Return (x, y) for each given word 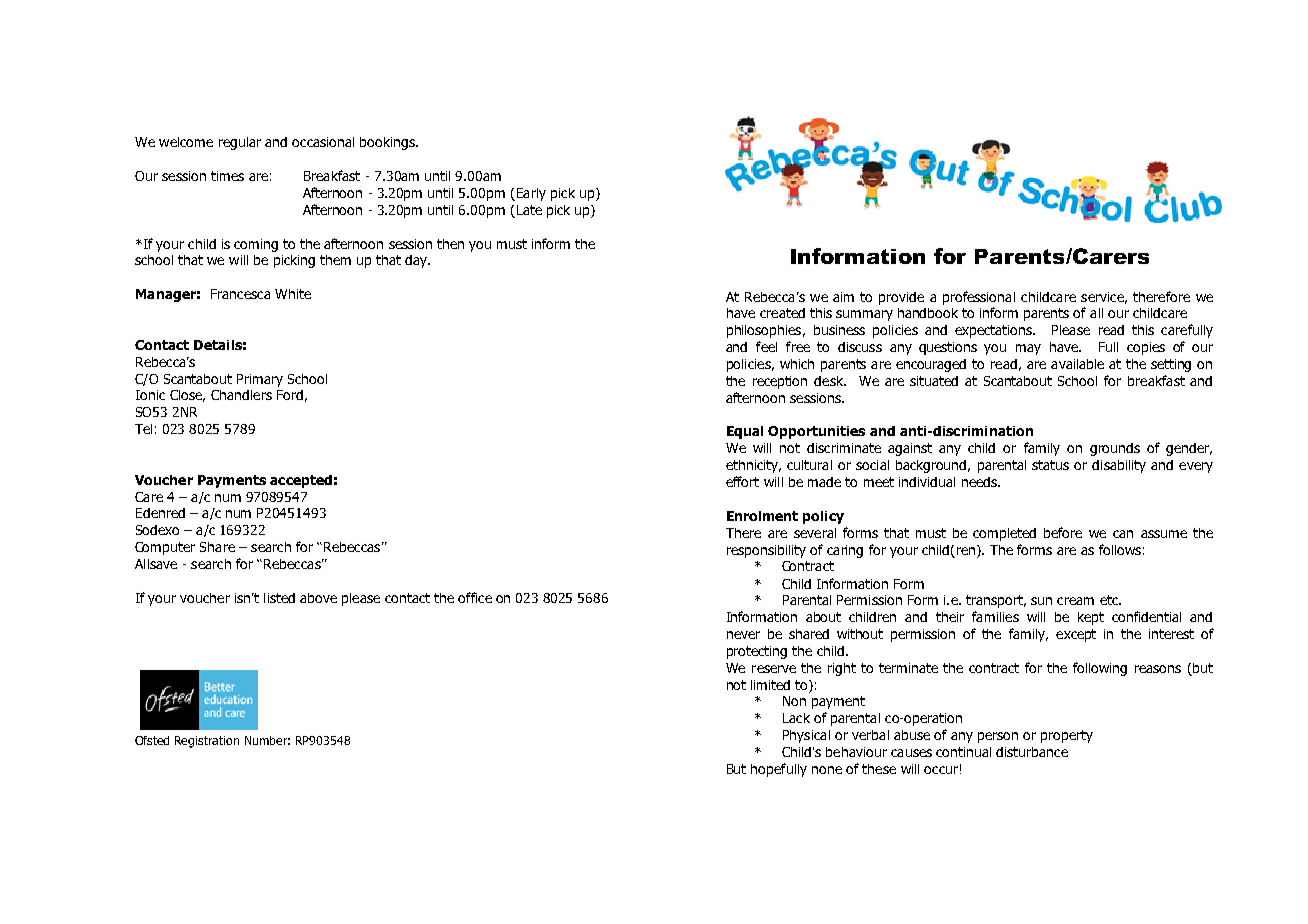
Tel (143, 429)
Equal (745, 432)
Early (530, 194)
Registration (207, 742)
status (1050, 465)
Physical (806, 736)
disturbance (1032, 752)
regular (240, 143)
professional (979, 298)
